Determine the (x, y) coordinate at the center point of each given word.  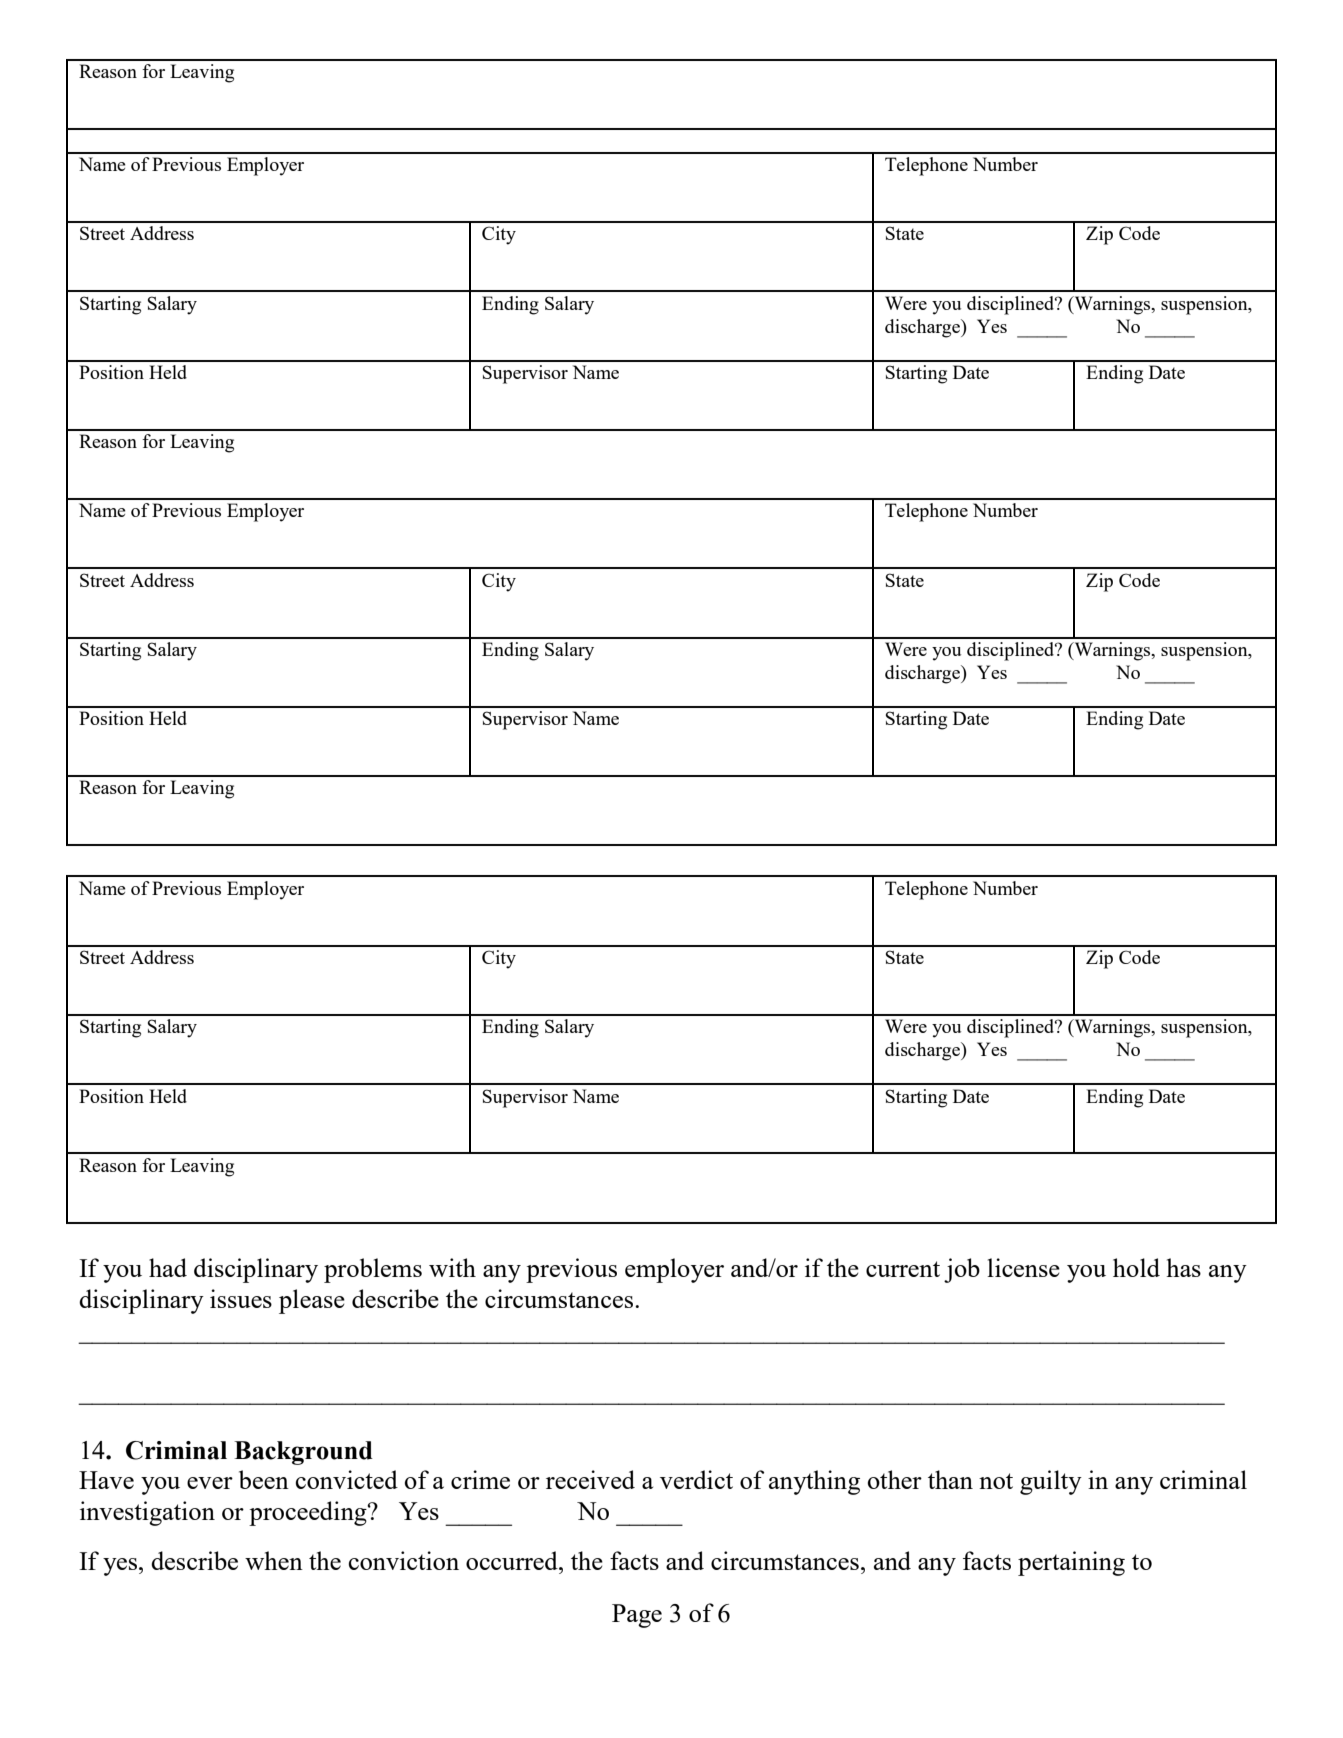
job (962, 1270)
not (996, 1481)
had (168, 1267)
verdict (696, 1479)
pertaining (1071, 1563)
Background (303, 1453)
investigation (147, 1513)
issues (241, 1298)
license (1023, 1267)
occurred (513, 1560)
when (274, 1560)
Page (637, 1616)
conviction (403, 1560)
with (452, 1267)
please (312, 1301)
